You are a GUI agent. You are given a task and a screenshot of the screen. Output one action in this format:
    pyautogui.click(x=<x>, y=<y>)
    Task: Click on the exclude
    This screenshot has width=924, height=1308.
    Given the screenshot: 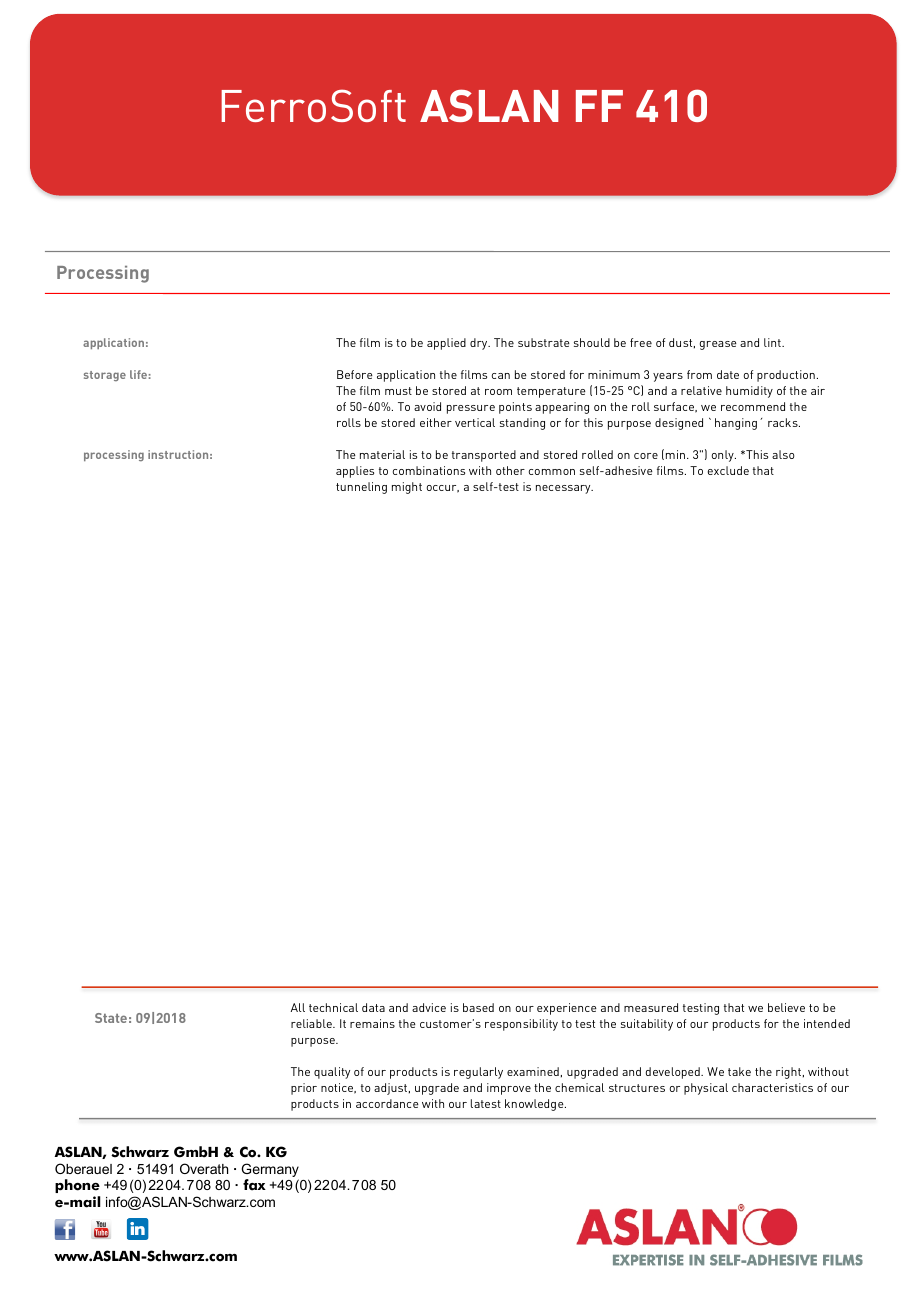 What is the action you would take?
    pyautogui.click(x=728, y=470)
